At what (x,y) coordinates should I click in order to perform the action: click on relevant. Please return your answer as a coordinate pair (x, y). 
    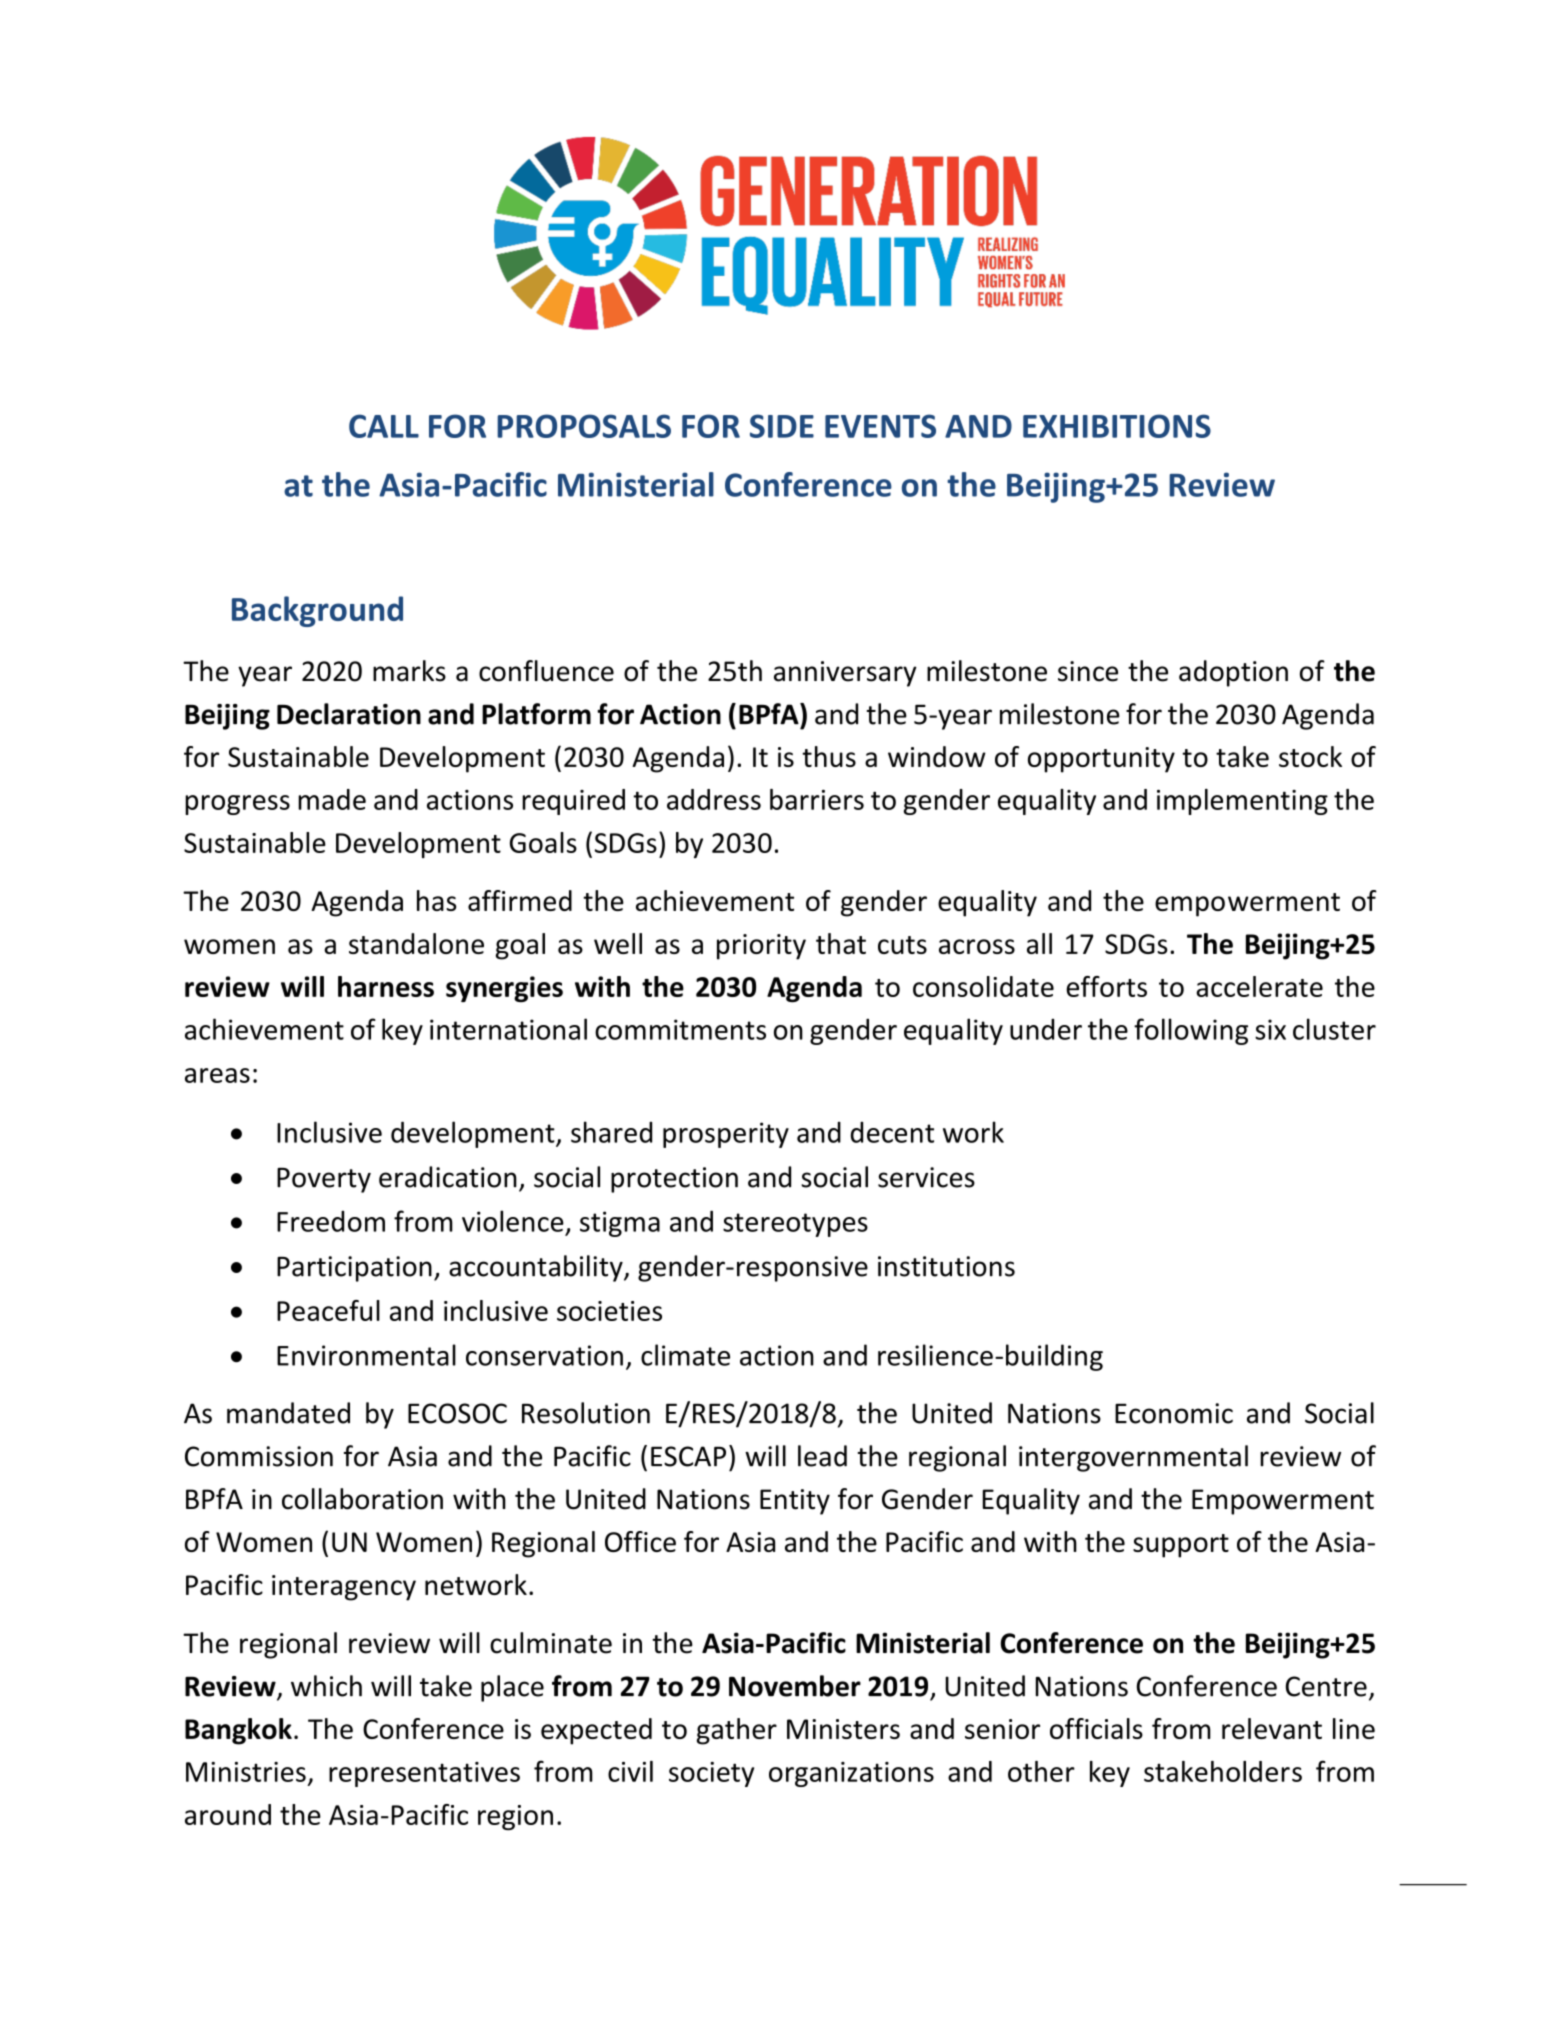
    Looking at the image, I should click on (1272, 1728).
